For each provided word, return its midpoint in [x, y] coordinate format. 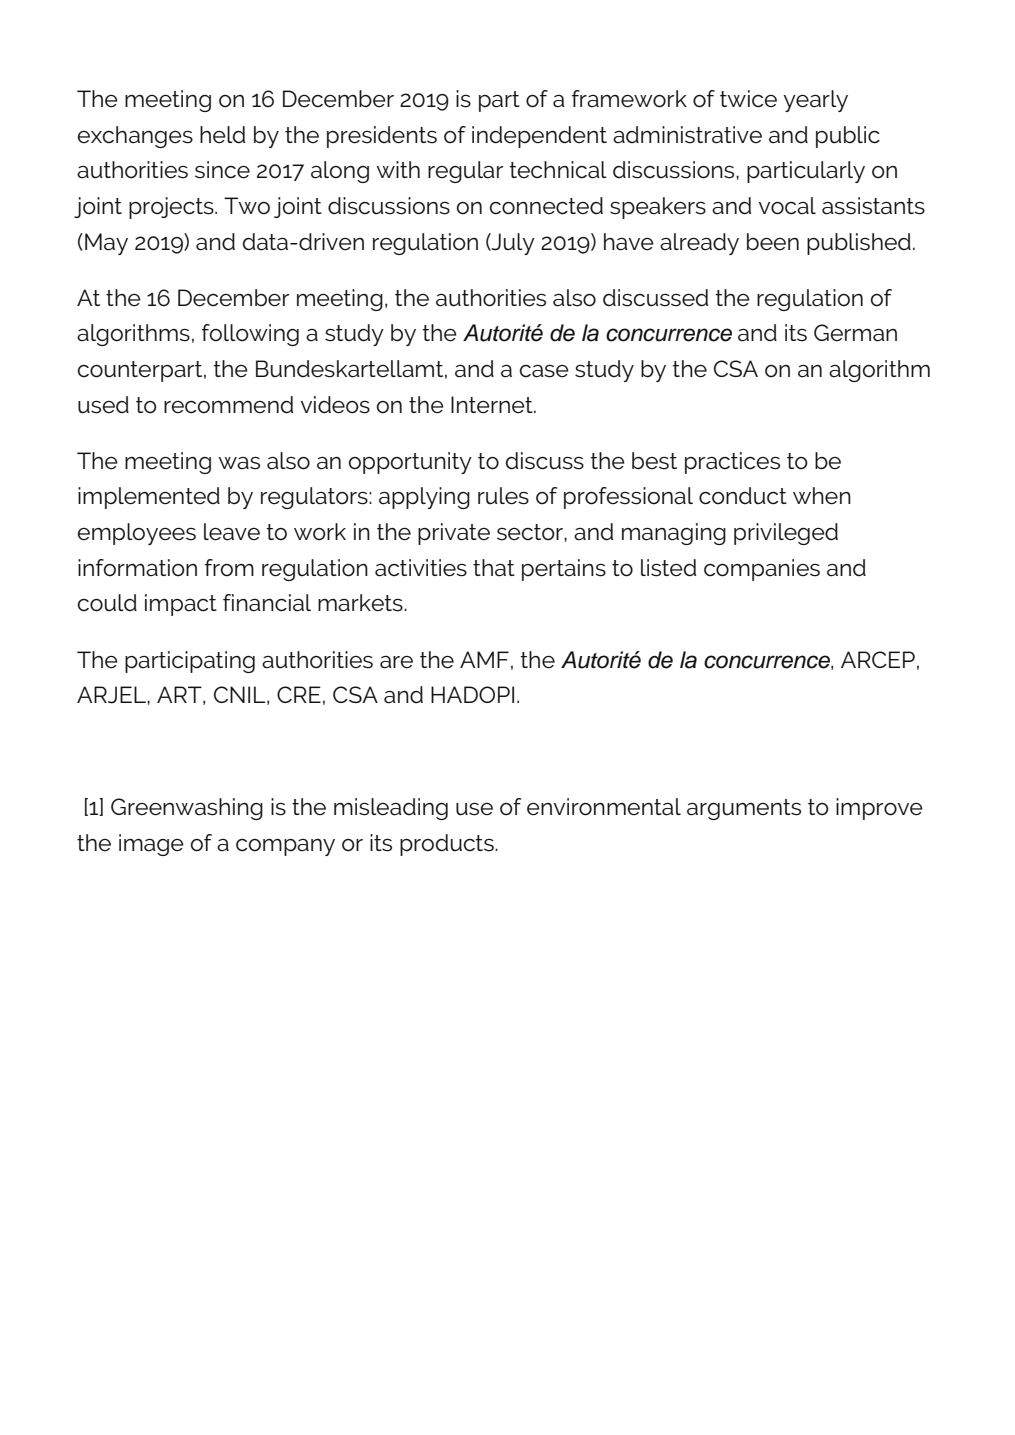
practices [732, 463]
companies [762, 570]
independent [539, 137]
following [250, 335]
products [448, 845]
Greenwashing [187, 809]
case [544, 371]
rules [503, 496]
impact [181, 605]
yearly [815, 101]
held [222, 135]
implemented [149, 498]
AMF [484, 659]
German [855, 333]
